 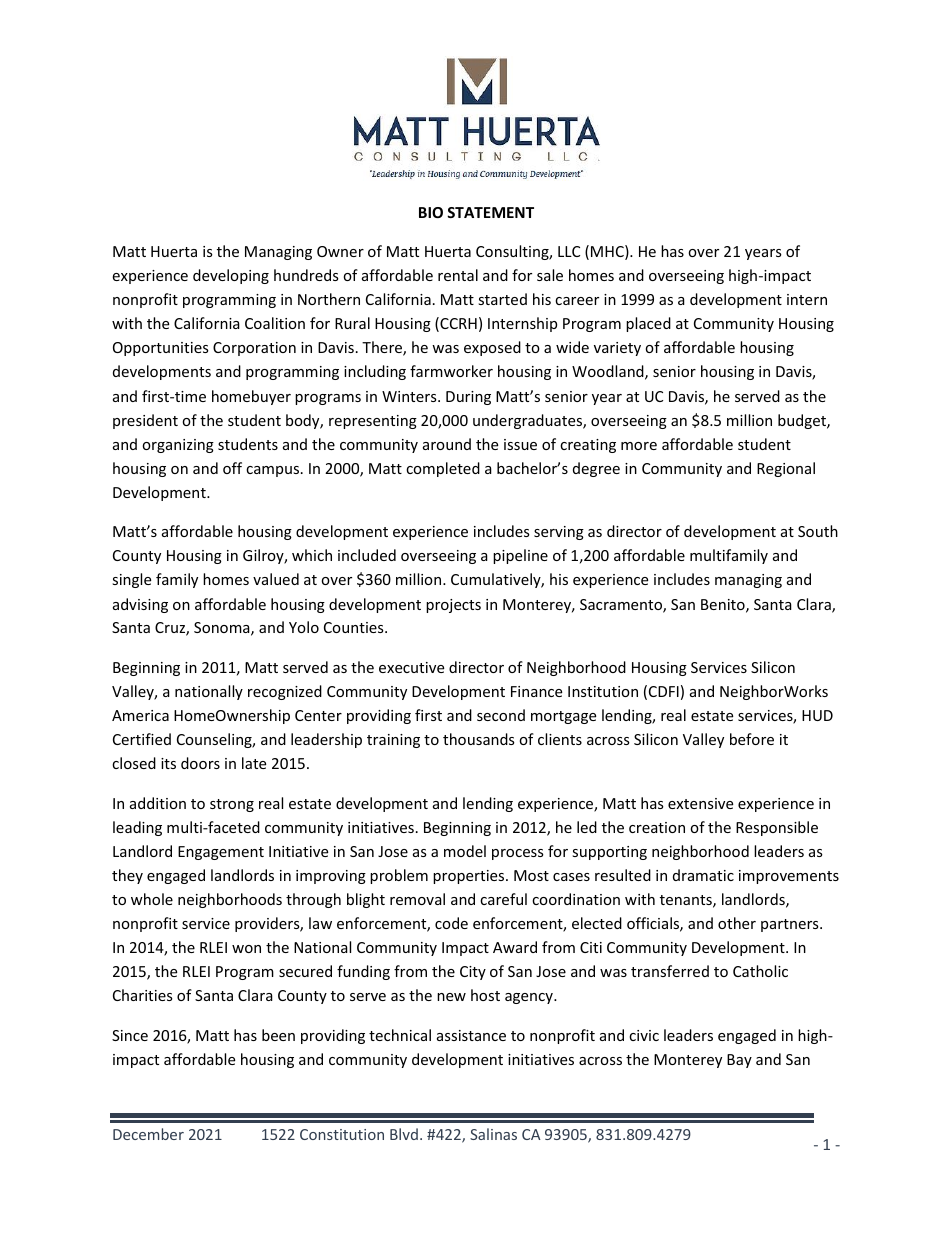 What do you see at coordinates (648, 324) in the screenshot?
I see `placed` at bounding box center [648, 324].
